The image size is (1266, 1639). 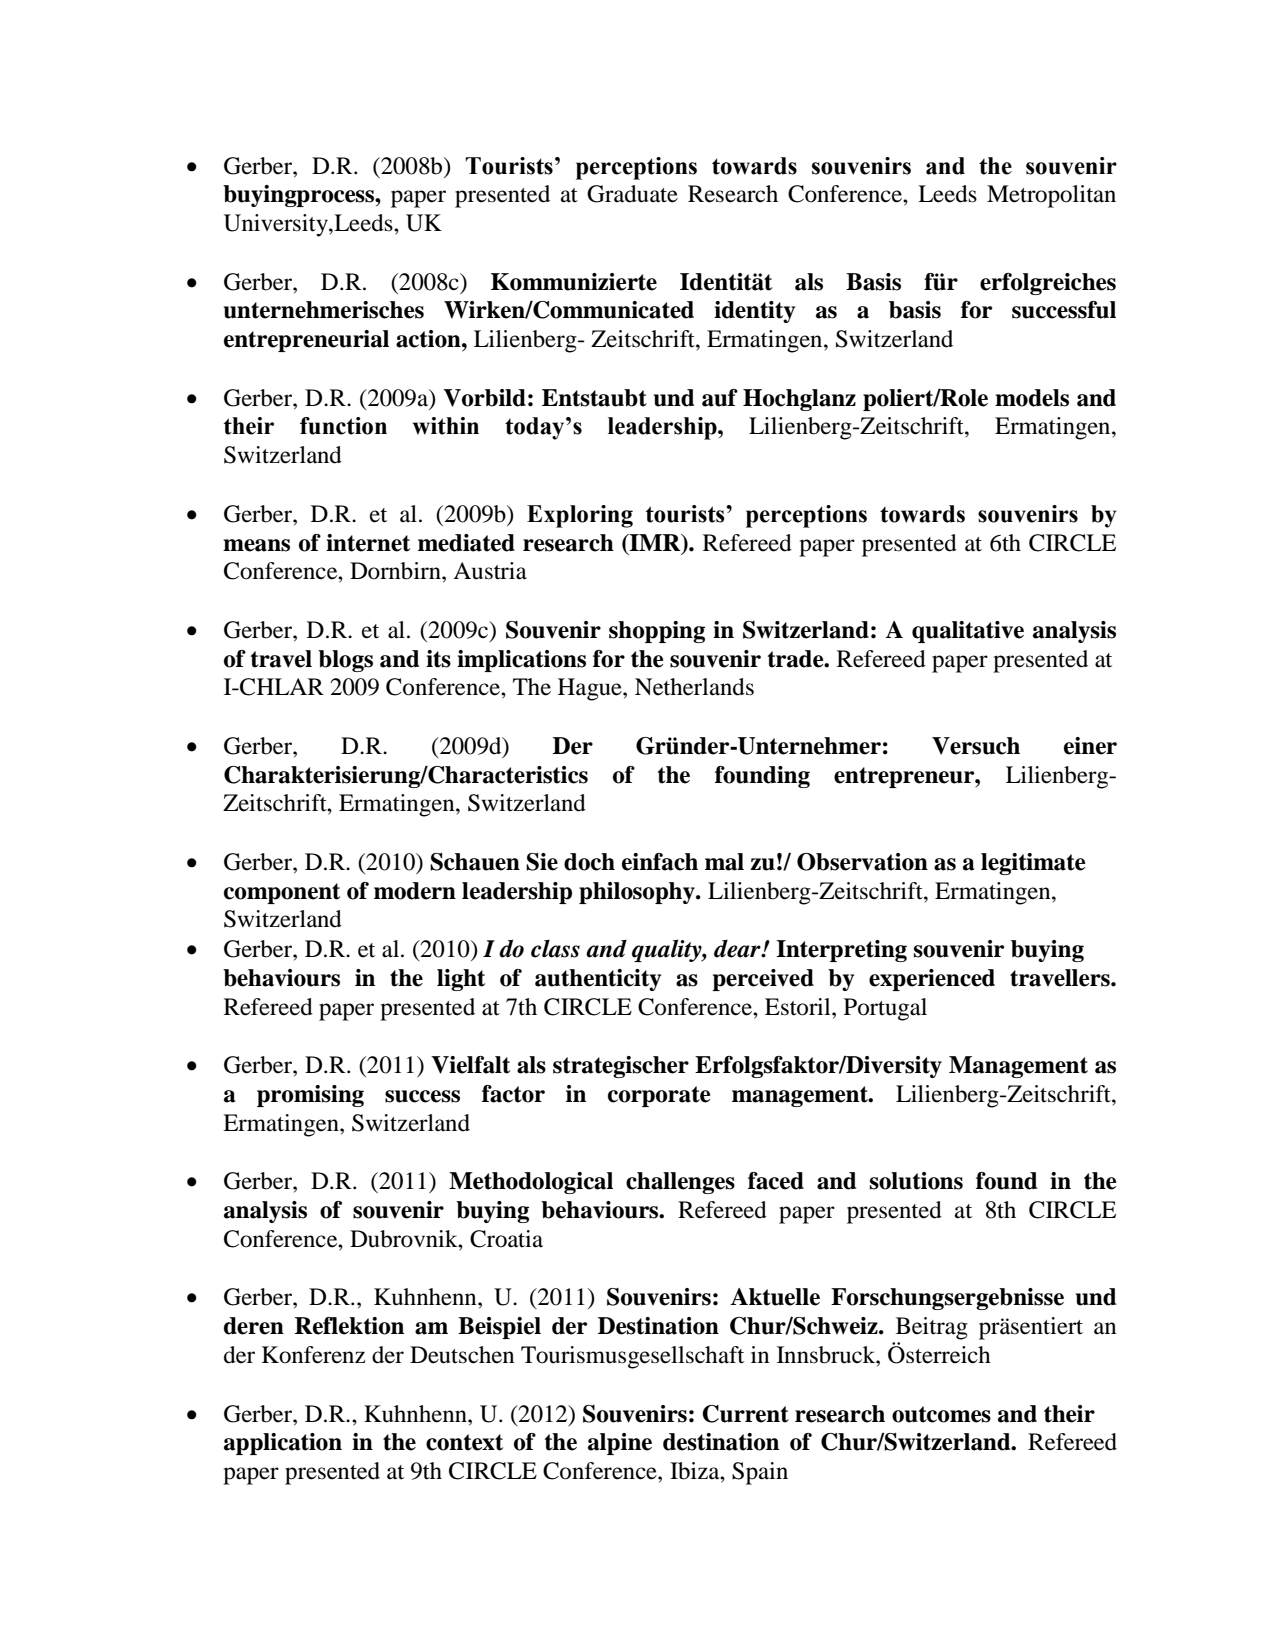 I want to click on blogs, so click(x=345, y=661).
